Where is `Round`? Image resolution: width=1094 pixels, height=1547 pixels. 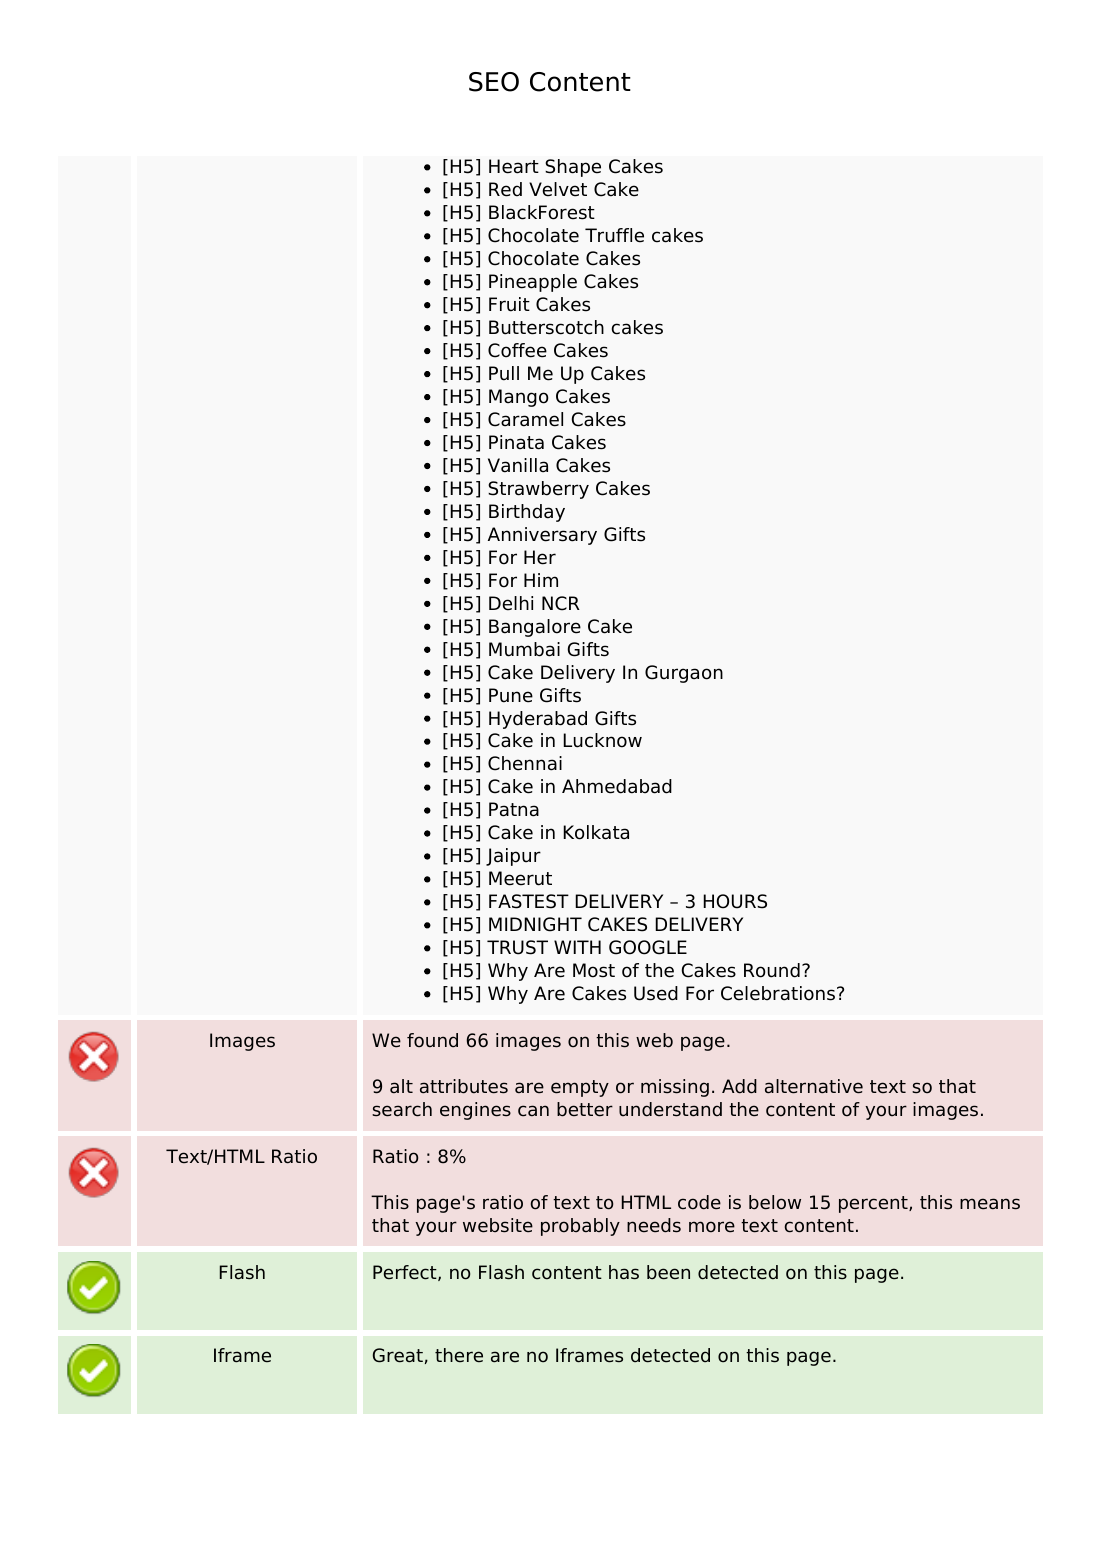
Round is located at coordinates (772, 970).
